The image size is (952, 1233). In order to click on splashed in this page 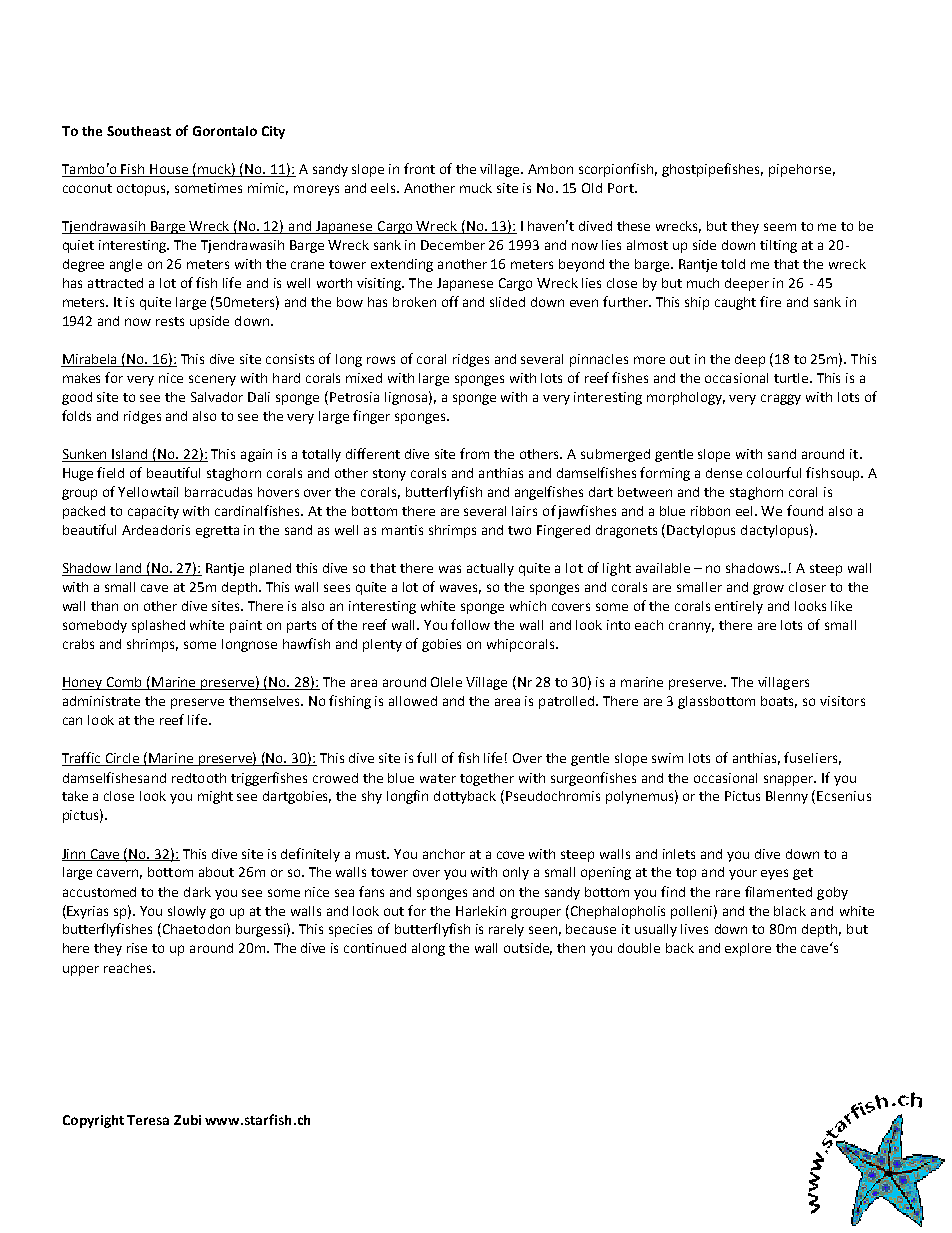, I will do `click(158, 626)`.
